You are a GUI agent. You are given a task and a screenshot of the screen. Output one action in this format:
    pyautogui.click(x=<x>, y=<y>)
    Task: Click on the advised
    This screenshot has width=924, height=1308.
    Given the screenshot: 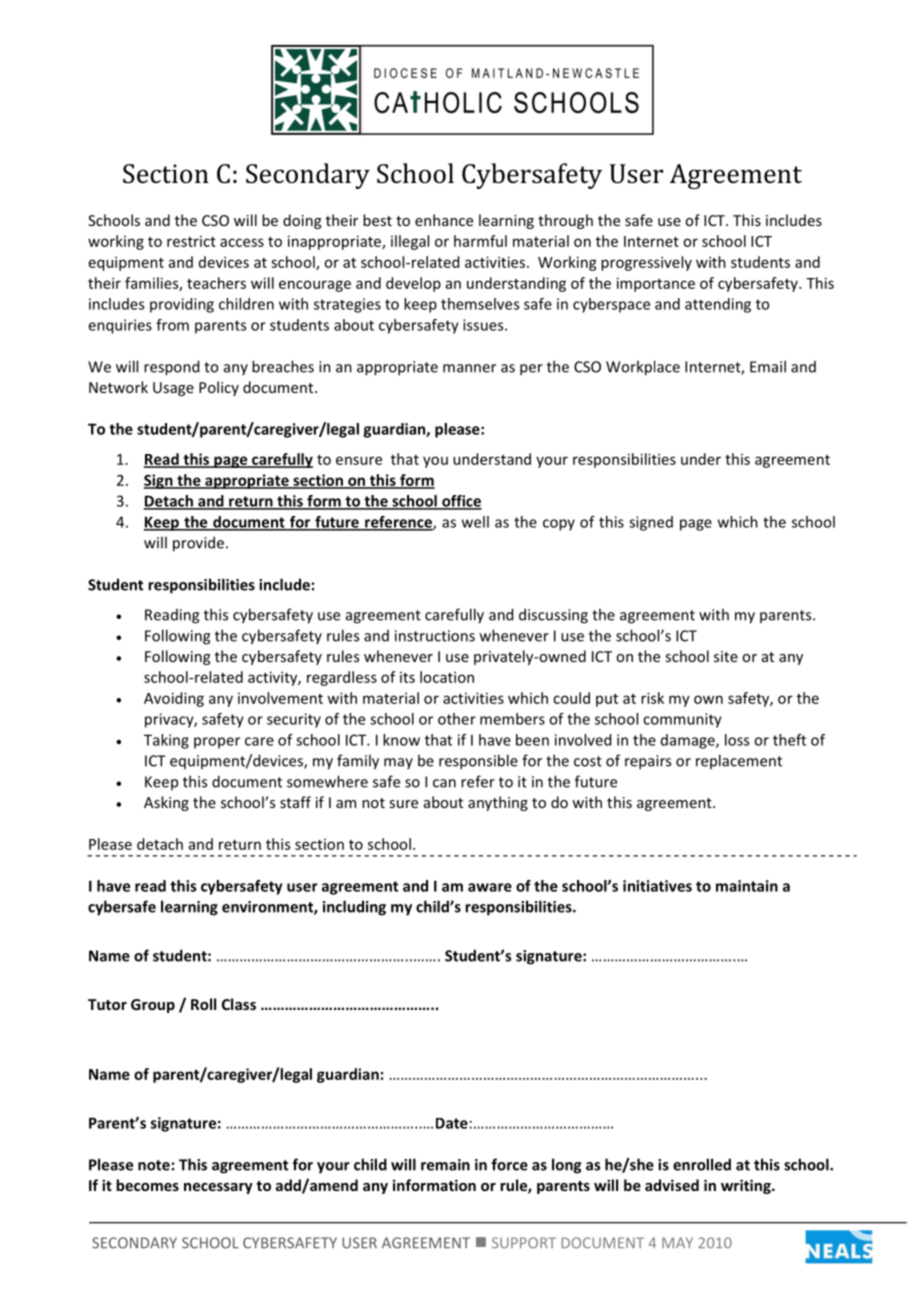 What is the action you would take?
    pyautogui.click(x=672, y=1185)
